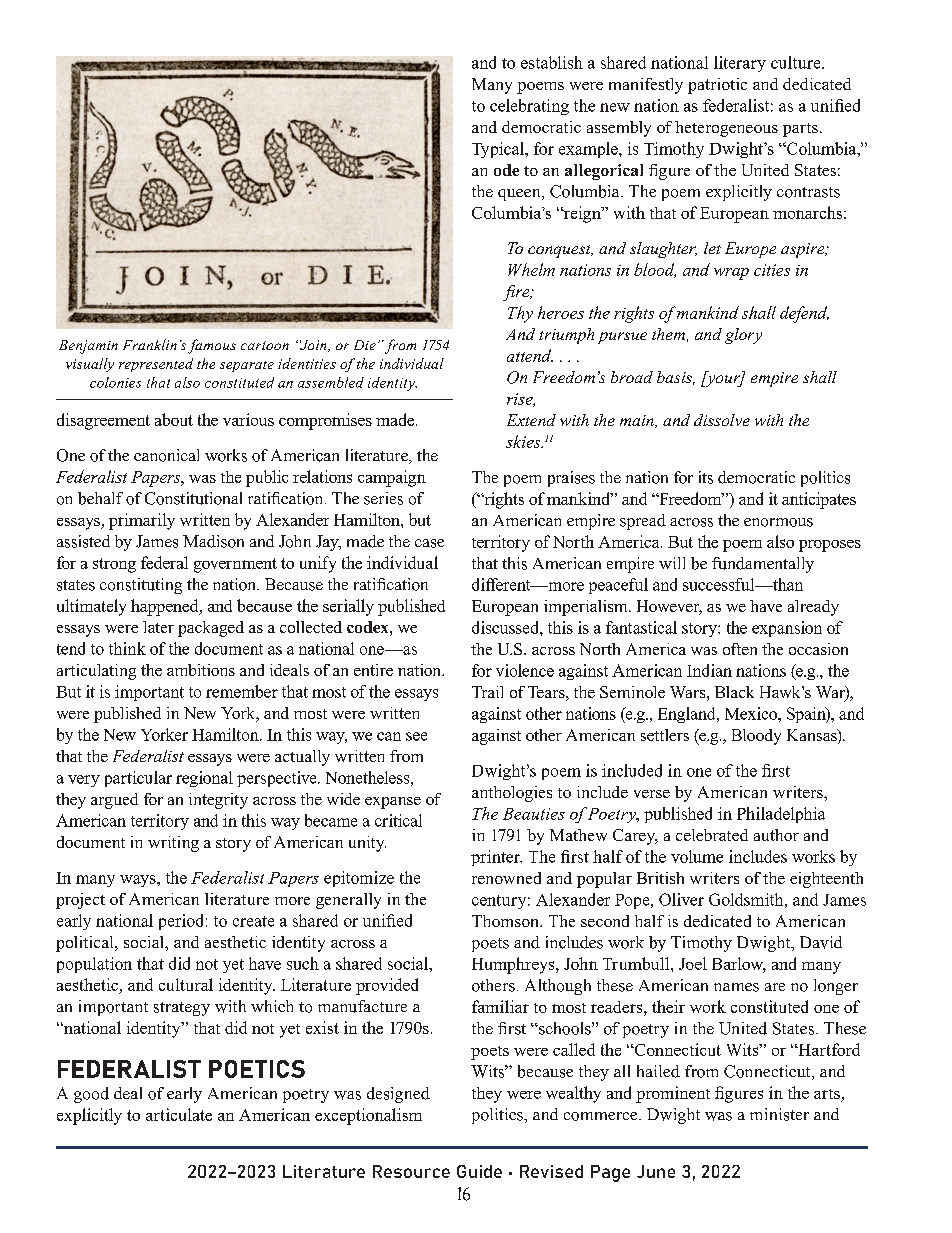  I want to click on Philadelphia, so click(781, 815).
